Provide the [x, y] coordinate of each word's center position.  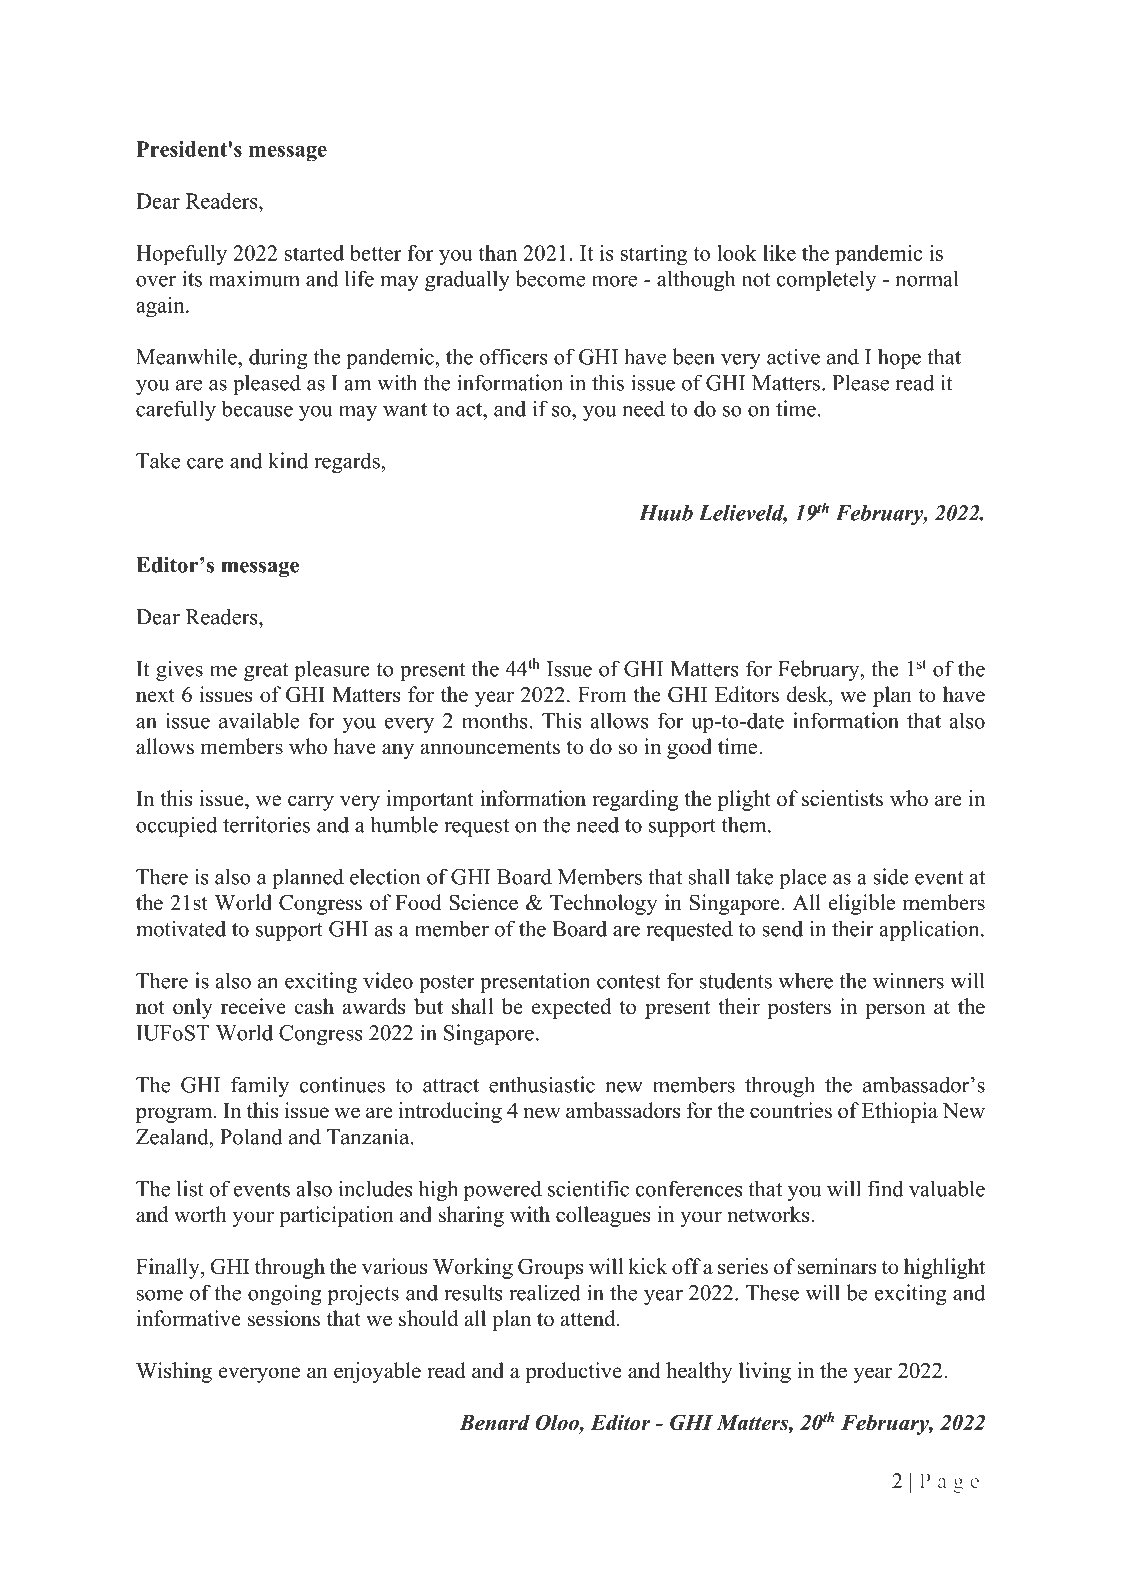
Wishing [174, 1372]
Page [949, 1483]
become [550, 278]
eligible [862, 904]
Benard [494, 1422]
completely [826, 280]
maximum [254, 278]
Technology [603, 904]
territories [266, 824]
